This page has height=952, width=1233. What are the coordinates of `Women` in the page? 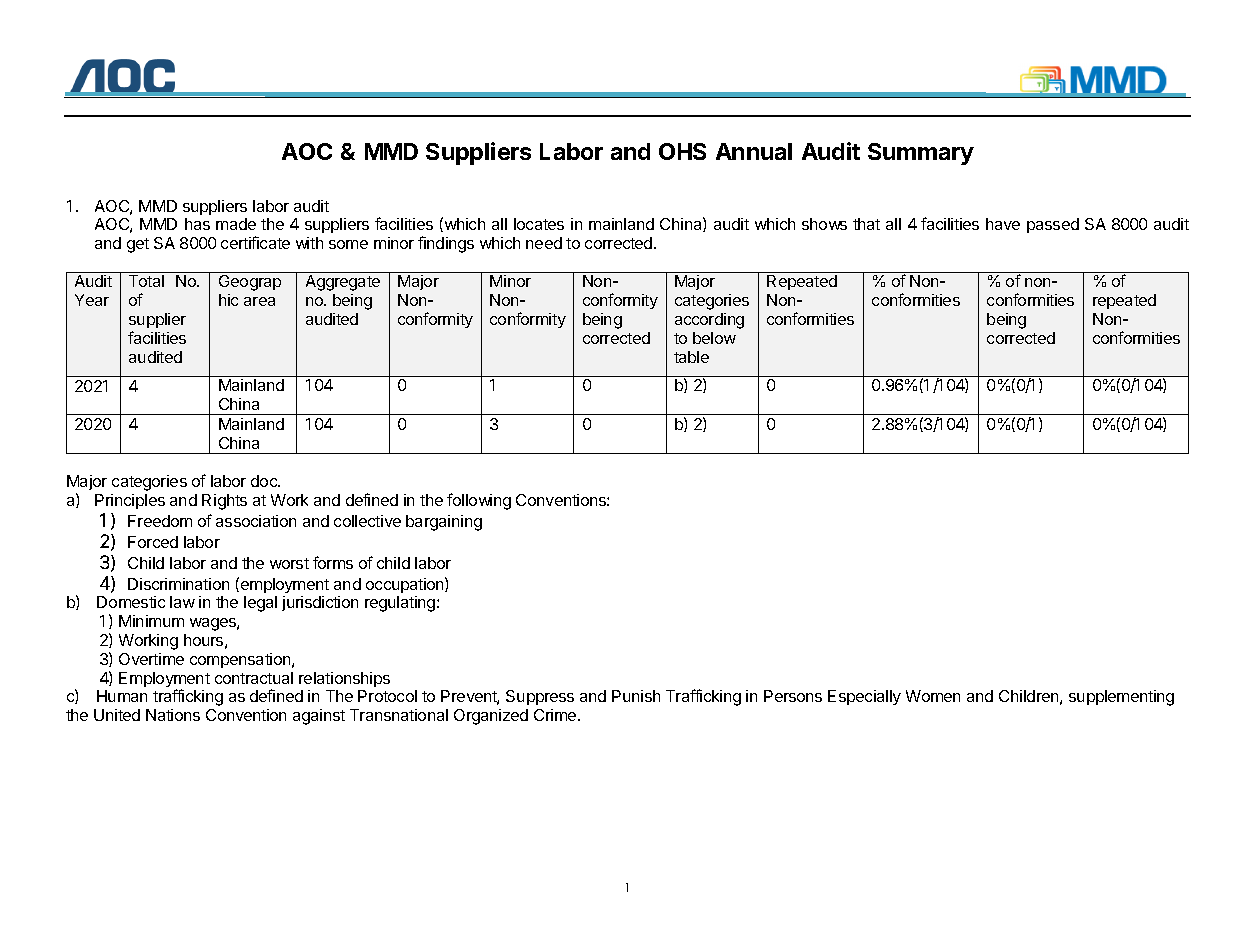 It's located at (933, 696).
